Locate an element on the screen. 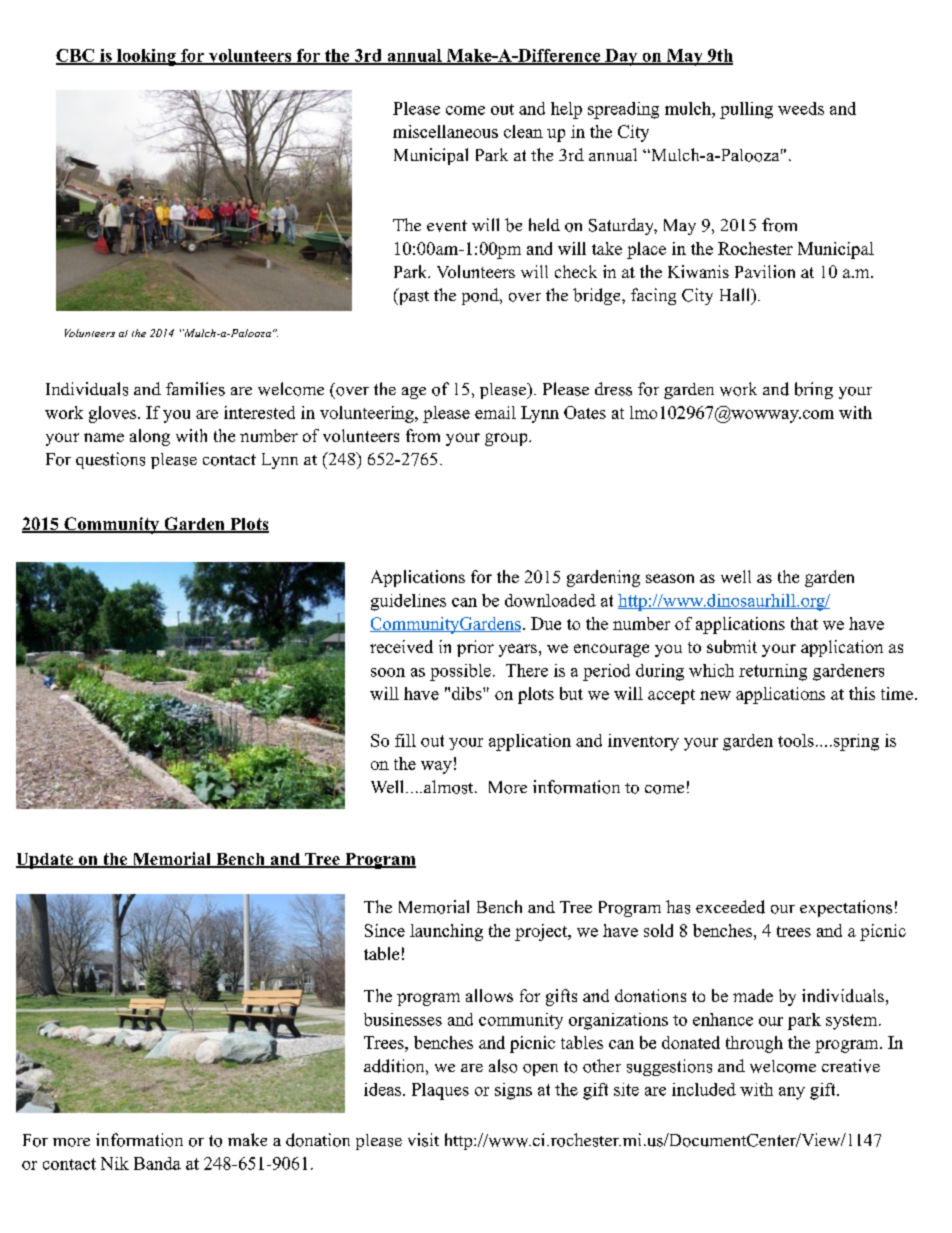 The image size is (952, 1233). looking is located at coordinates (146, 57).
